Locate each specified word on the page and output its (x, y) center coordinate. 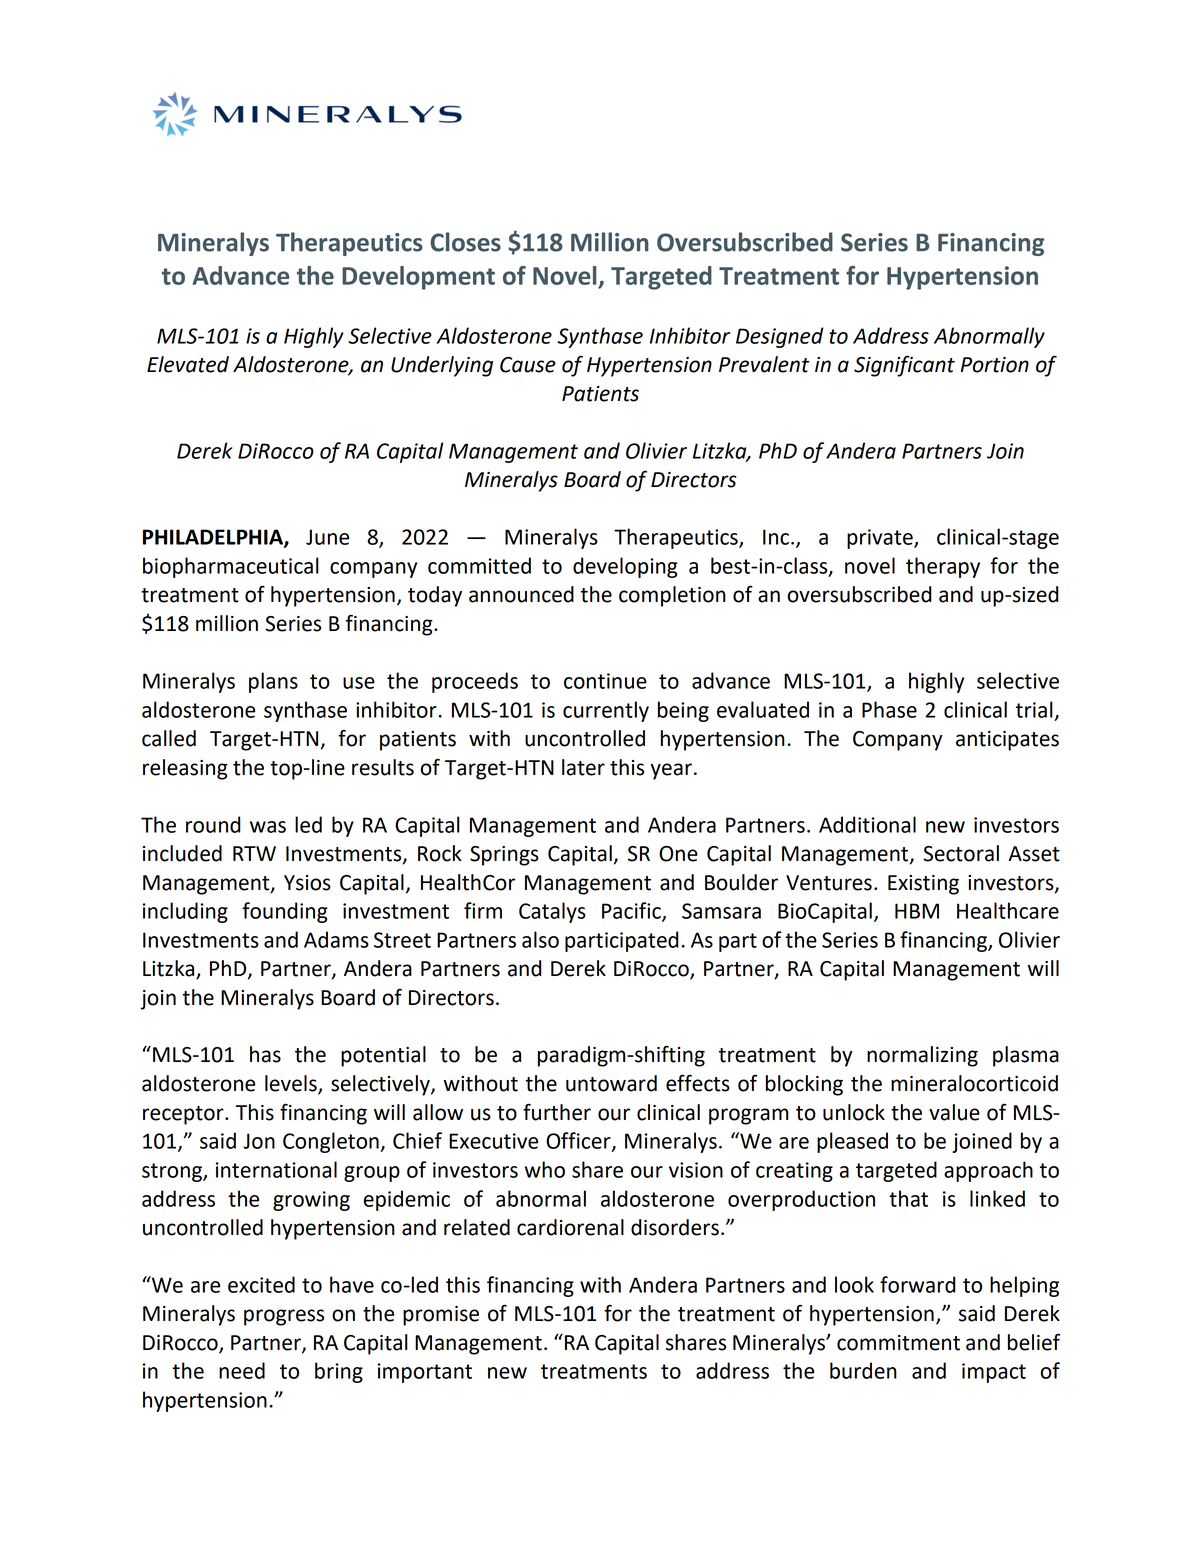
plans (273, 682)
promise (441, 1316)
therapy (943, 567)
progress (284, 1317)
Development (418, 278)
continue (605, 681)
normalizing (922, 1056)
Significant (904, 366)
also (540, 939)
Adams (336, 939)
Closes (465, 242)
